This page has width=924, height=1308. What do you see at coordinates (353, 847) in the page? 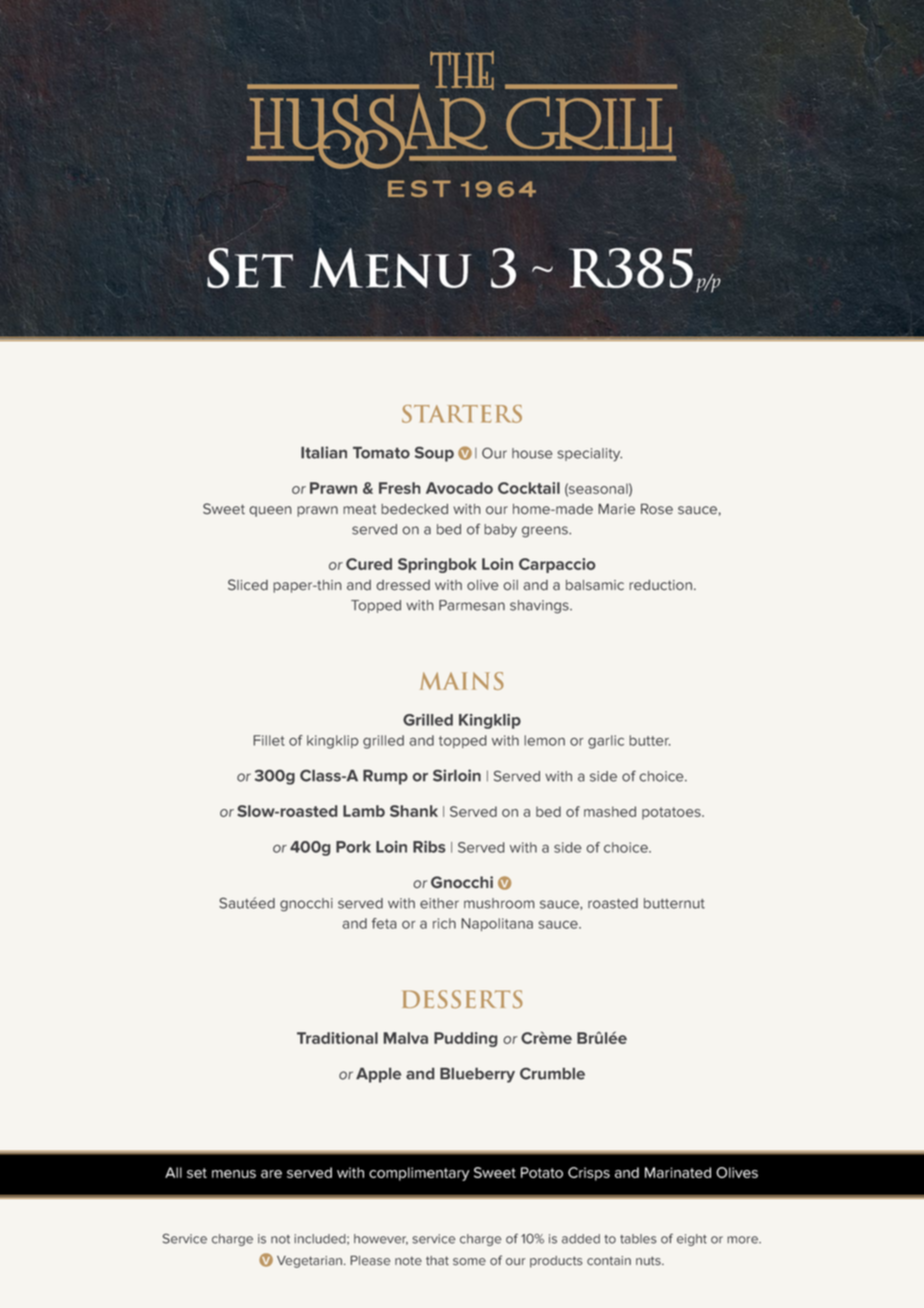
I see `Pork` at bounding box center [353, 847].
